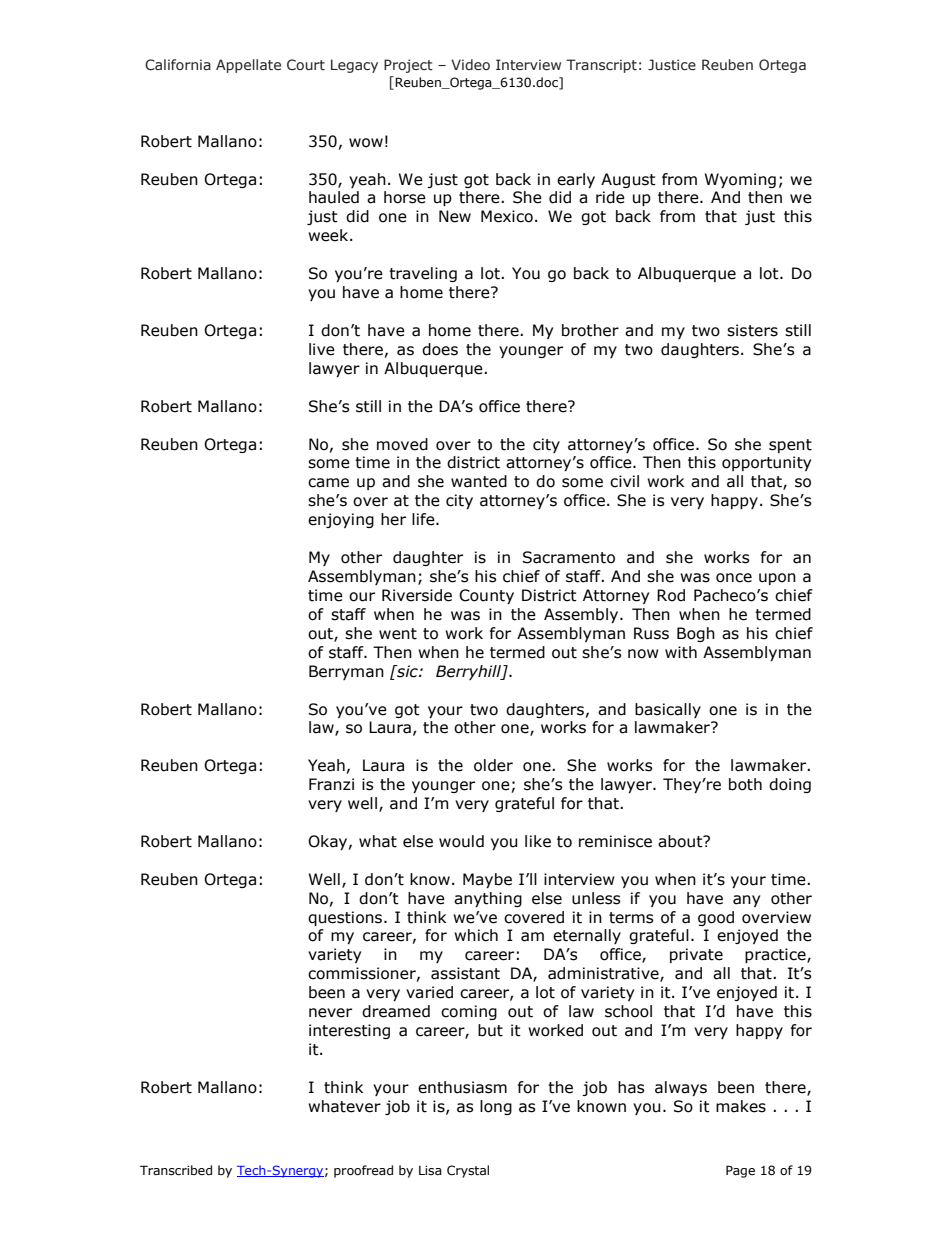 The width and height of the screenshot is (952, 1233). Describe the element at coordinates (740, 180) in the screenshot. I see `Wyoming` at that location.
